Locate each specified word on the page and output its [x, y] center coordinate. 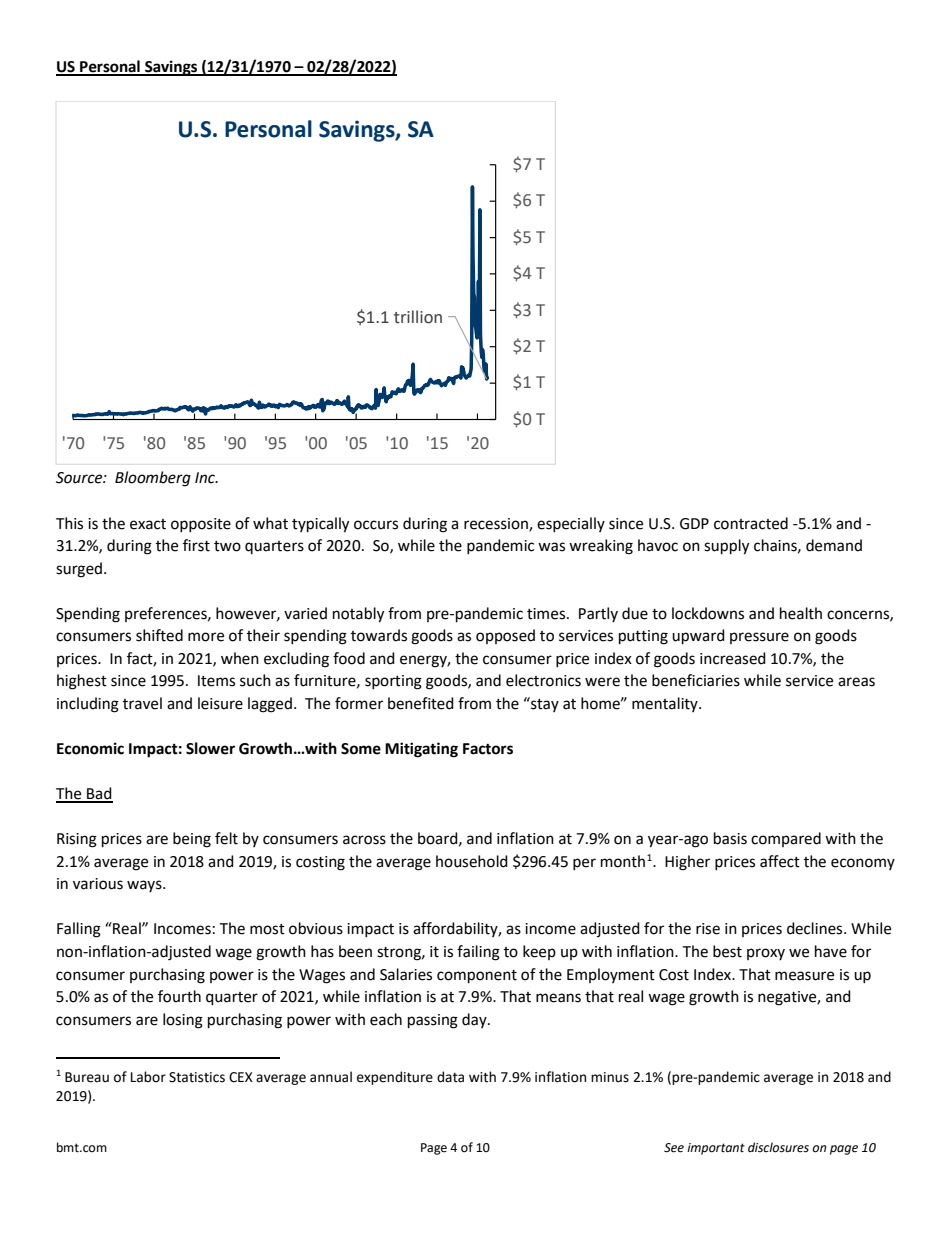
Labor [148, 1077]
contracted [751, 523]
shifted [159, 635]
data [450, 1077]
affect [780, 861]
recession [497, 524]
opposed [505, 636]
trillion [418, 317]
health [801, 613]
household [472, 861]
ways [145, 886]
